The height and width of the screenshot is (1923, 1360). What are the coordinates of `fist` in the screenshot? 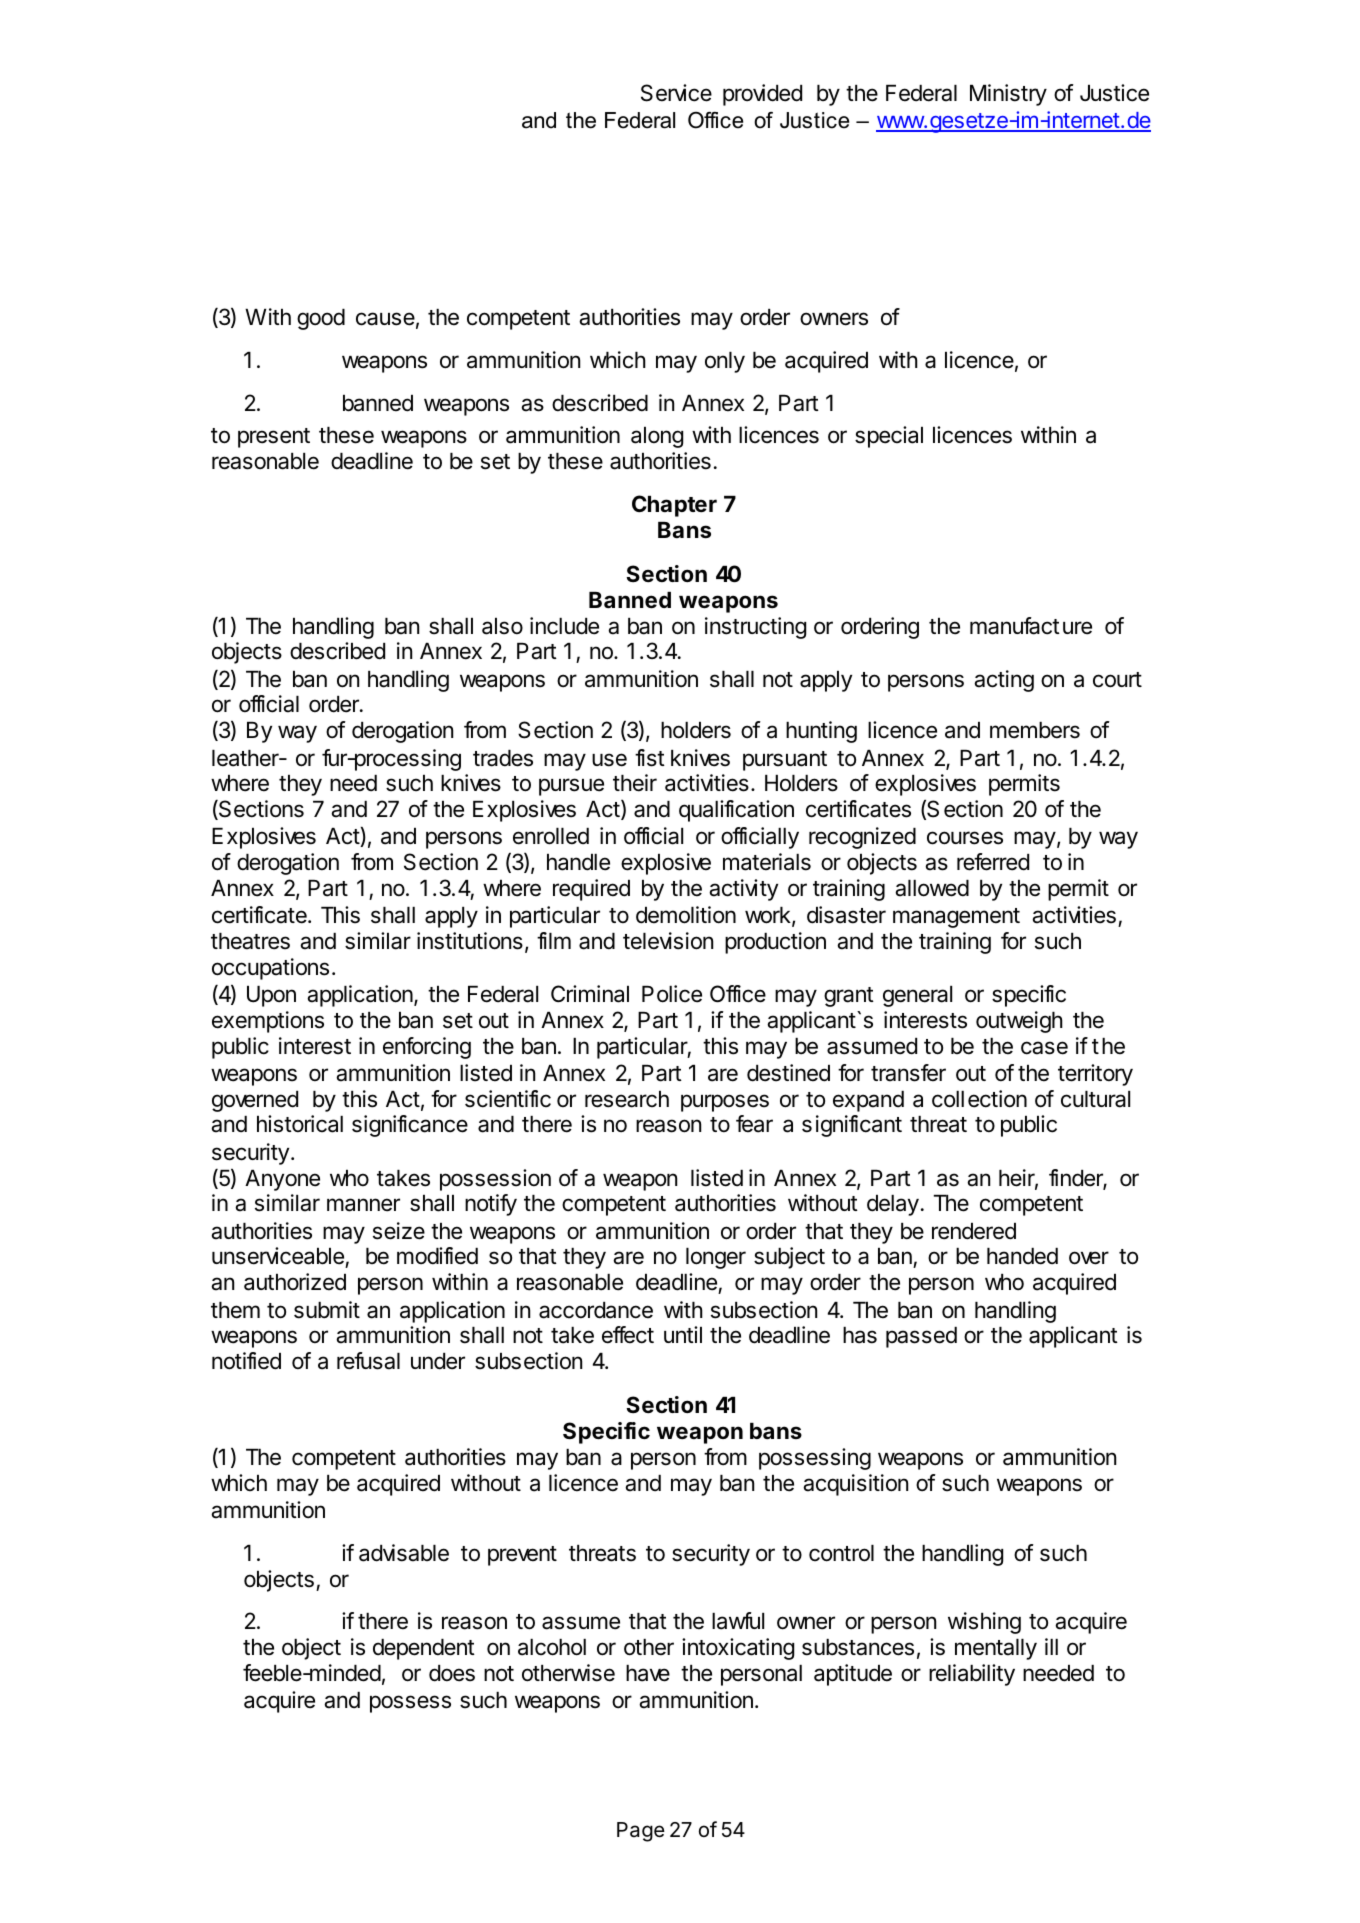 It's located at (650, 758).
